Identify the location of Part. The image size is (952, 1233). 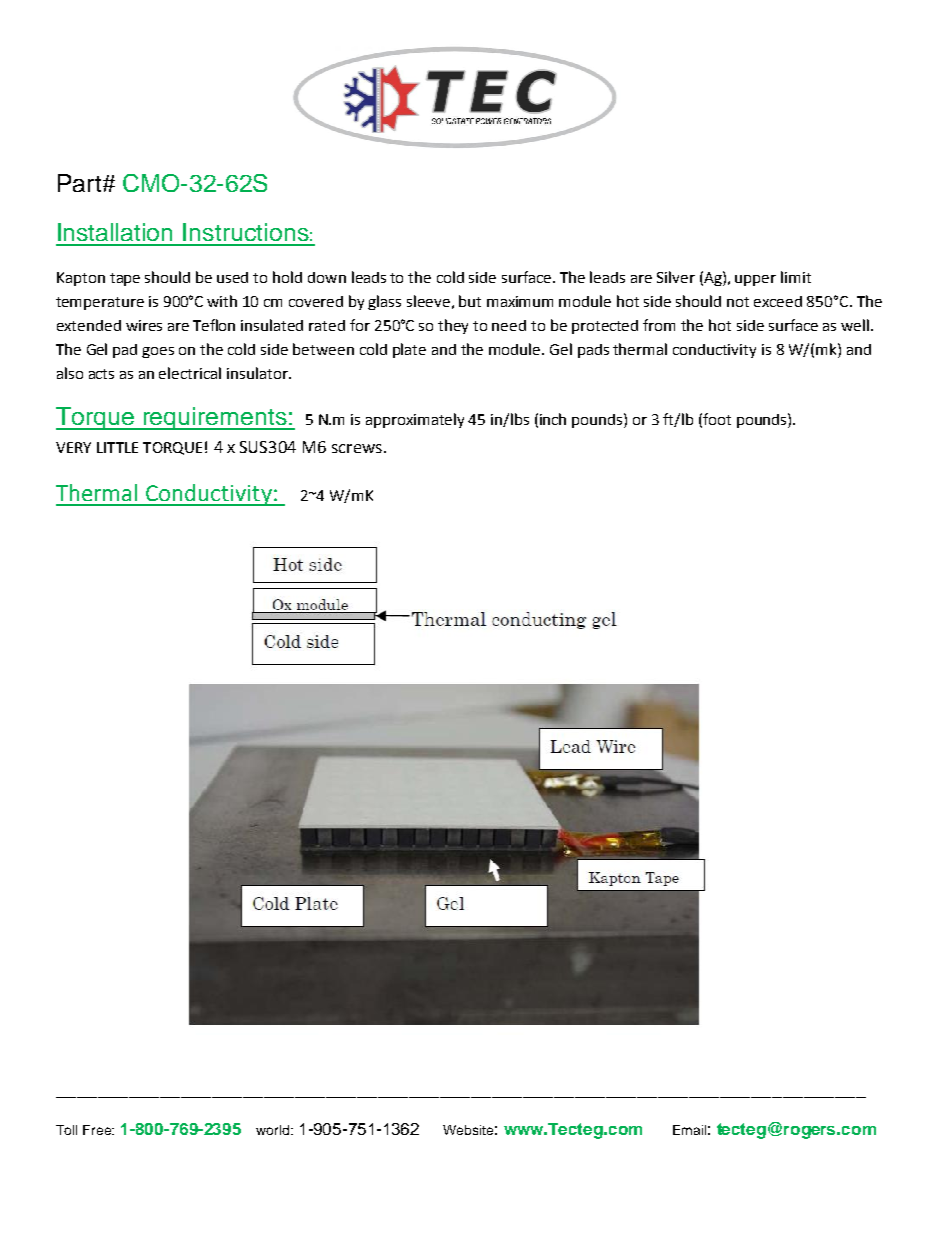
(79, 183).
